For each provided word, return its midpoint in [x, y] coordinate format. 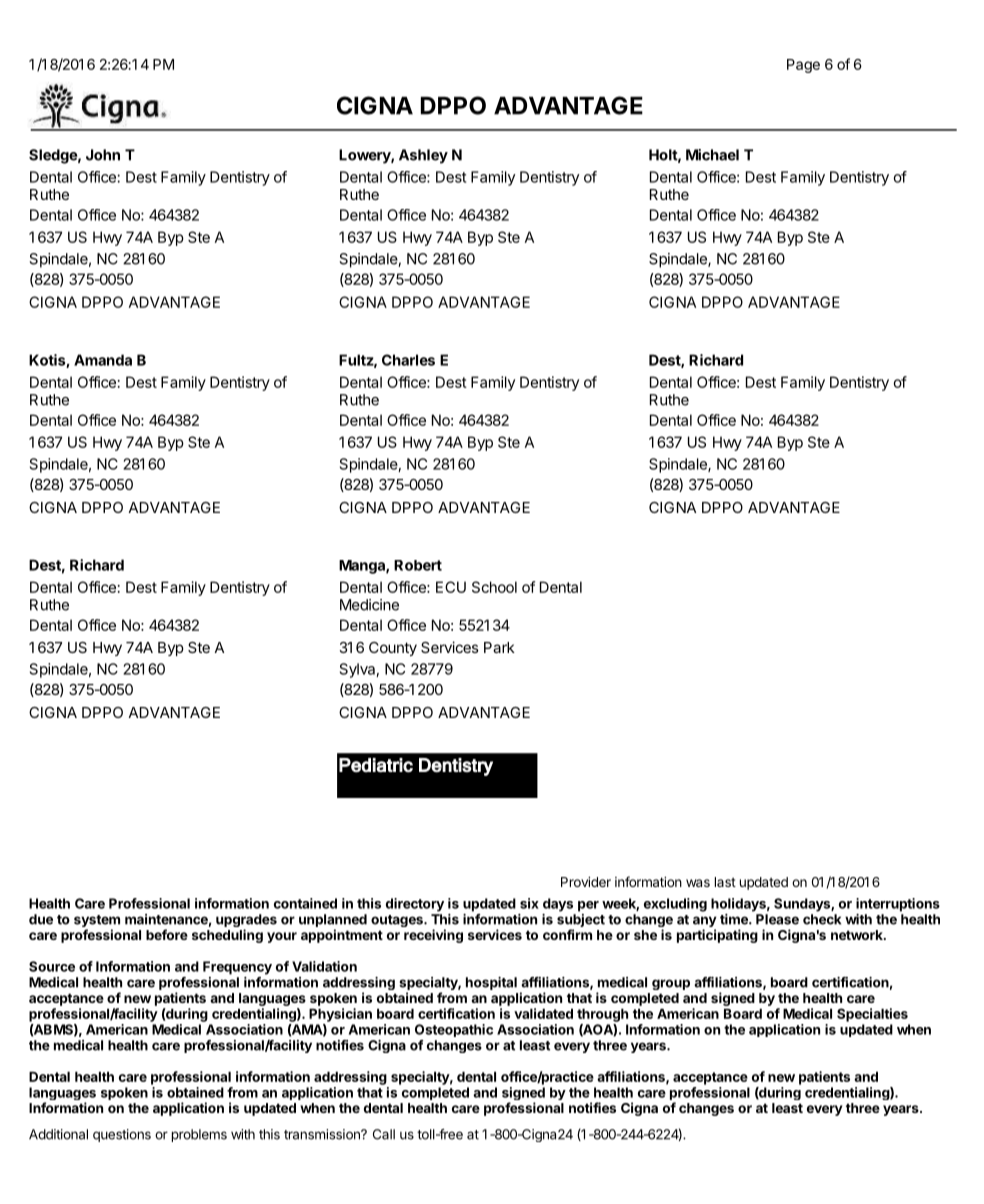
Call [384, 1134]
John [103, 155]
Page [803, 66]
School [494, 587]
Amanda [103, 360]
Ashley [423, 156]
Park [499, 647]
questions [122, 1135]
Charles [408, 360]
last [725, 882]
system [97, 922]
